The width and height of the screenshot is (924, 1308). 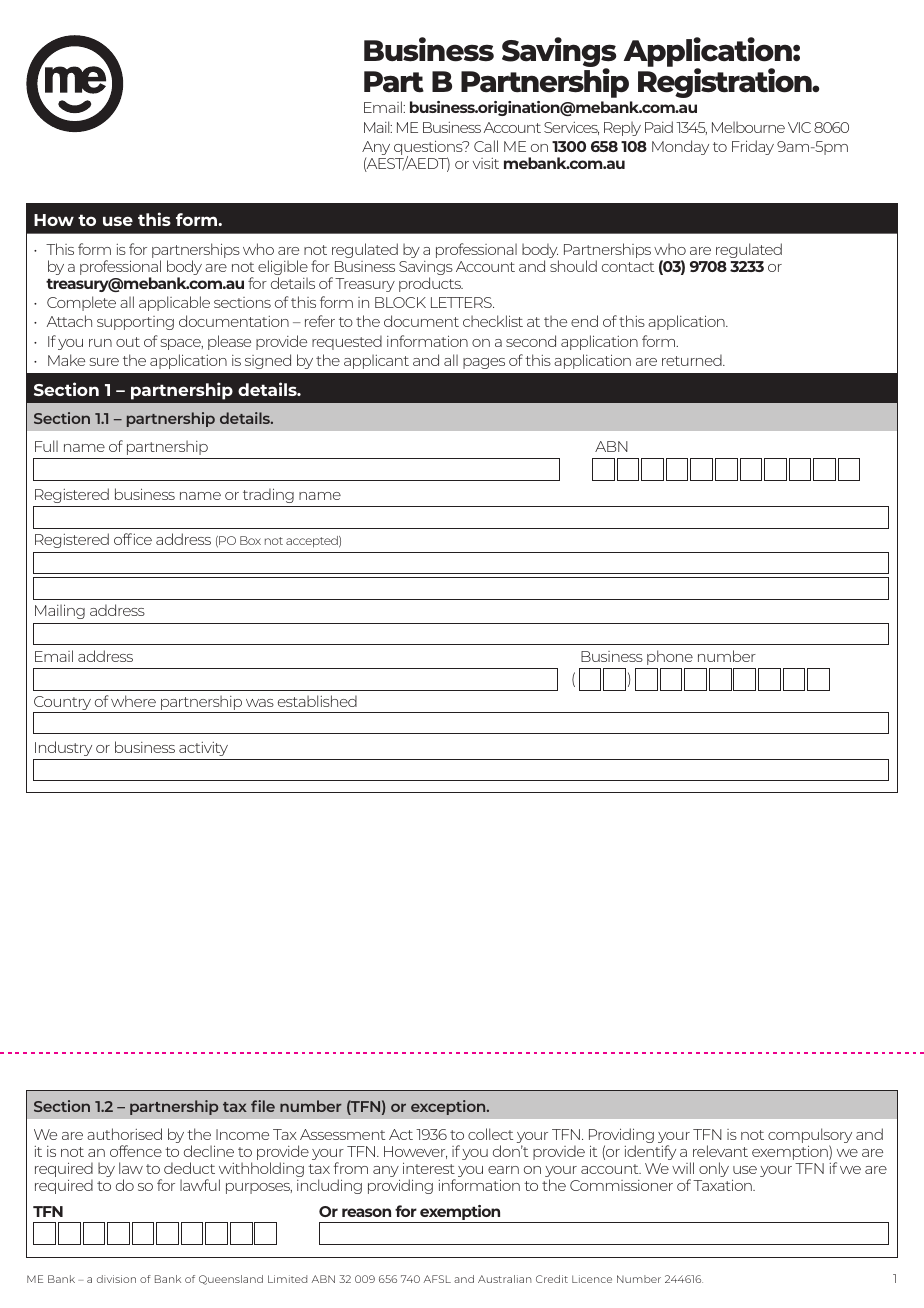 I want to click on where, so click(x=133, y=701).
